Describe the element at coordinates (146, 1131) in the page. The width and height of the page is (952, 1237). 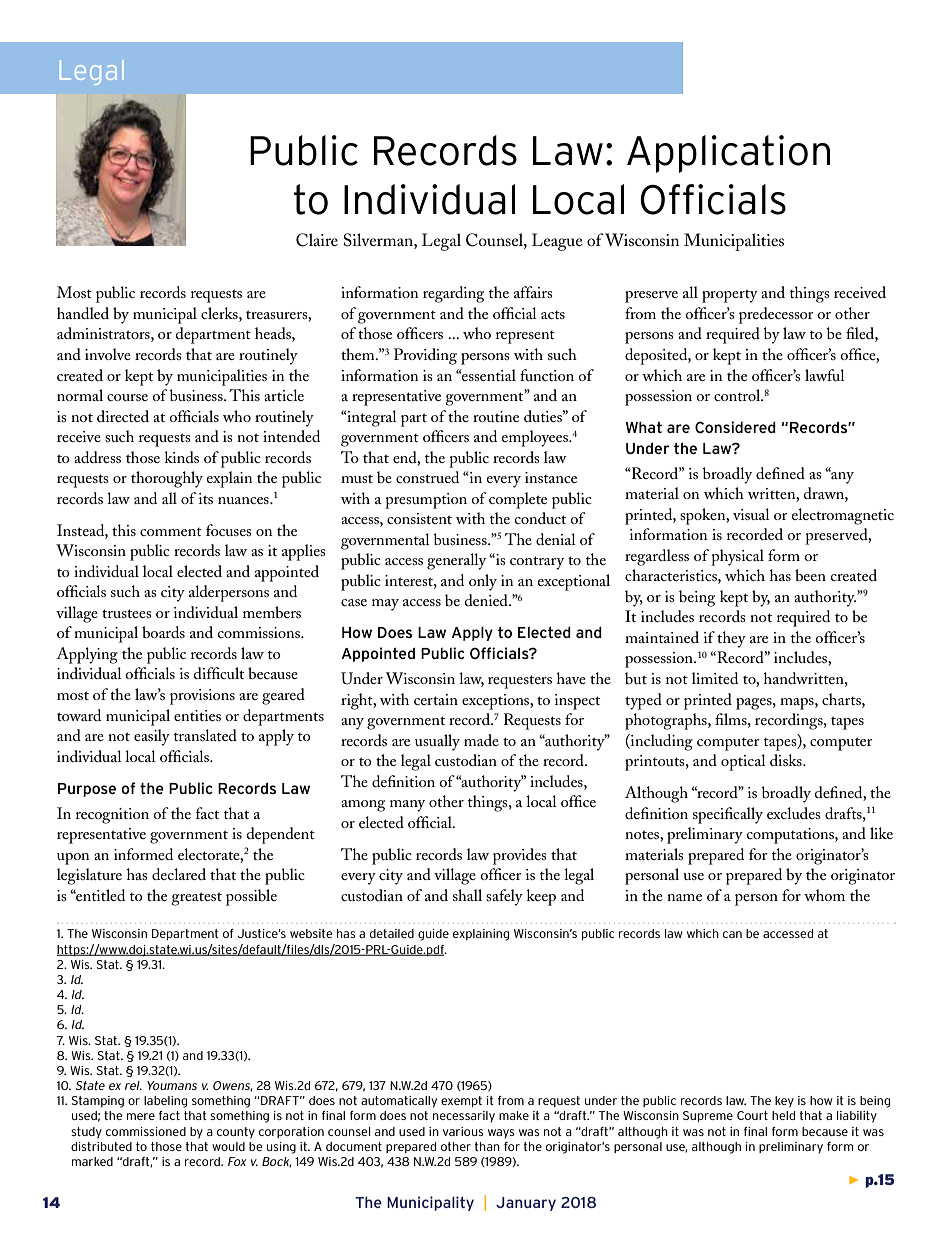
I see `commissioned` at that location.
